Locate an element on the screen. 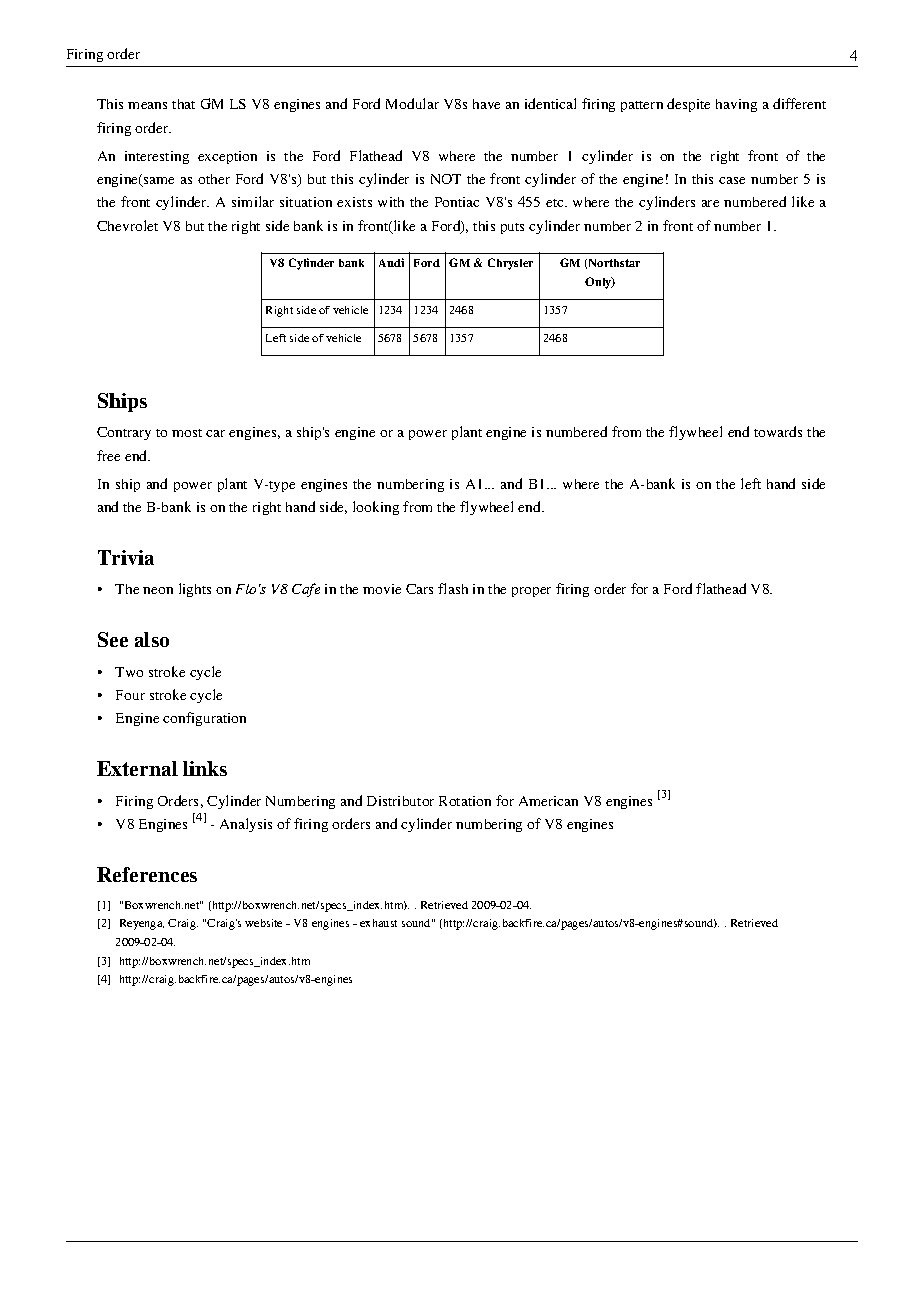  most is located at coordinates (187, 433).
